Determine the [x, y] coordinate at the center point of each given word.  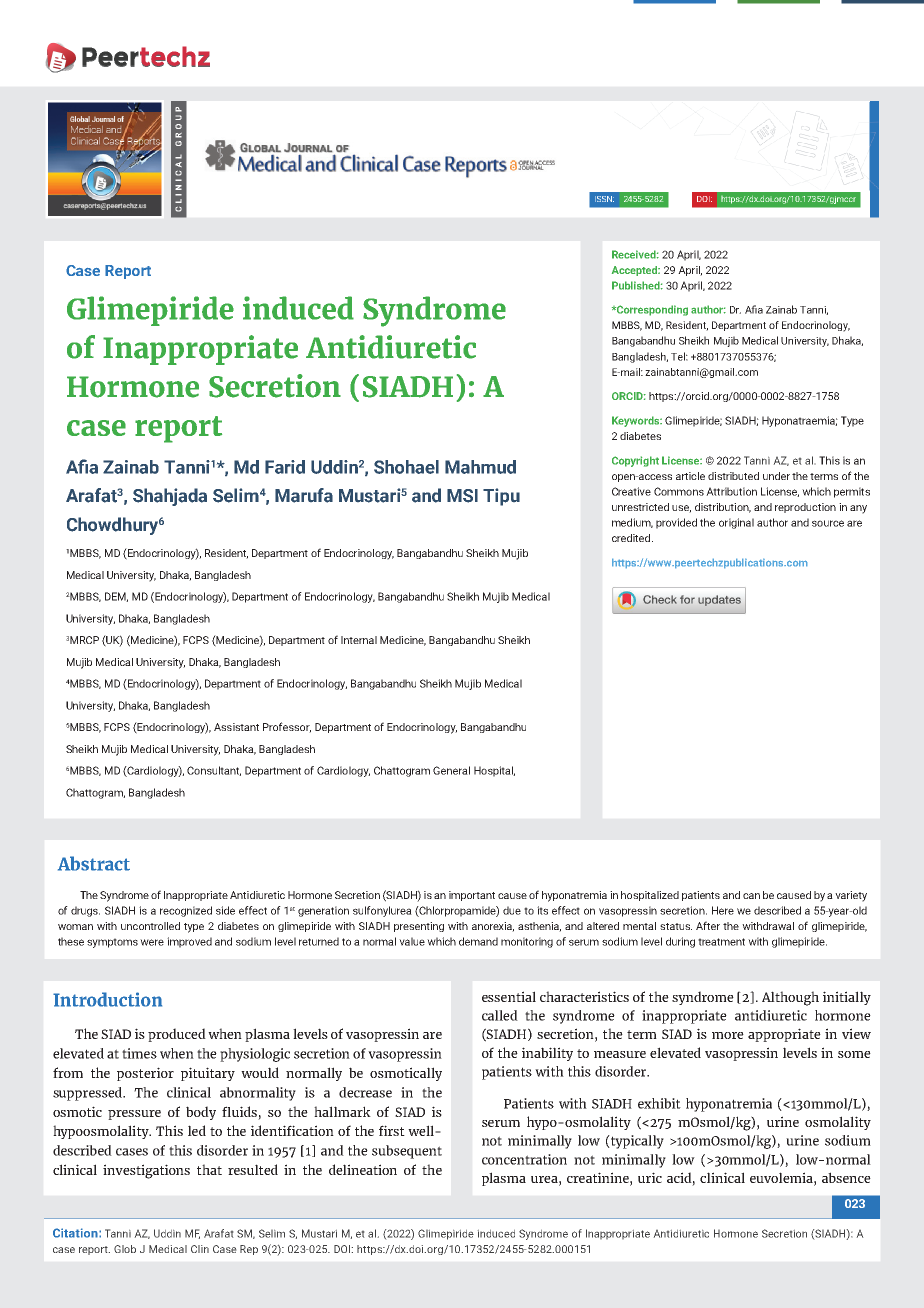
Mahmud [480, 467]
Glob [125, 1249]
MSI [462, 496]
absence [846, 1177]
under [776, 476]
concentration [524, 1159]
